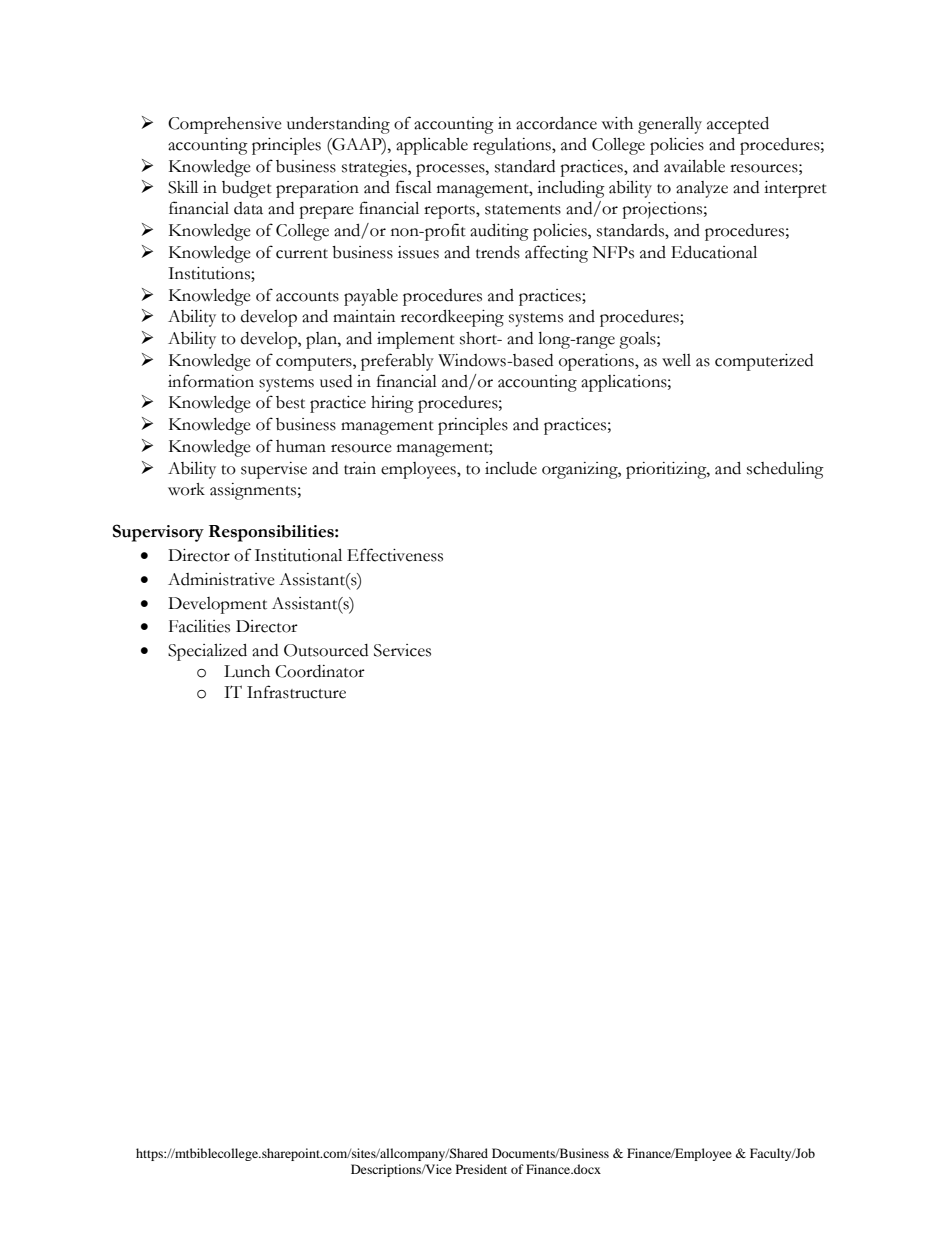 This screenshot has height=1233, width=952. I want to click on Lunch, so click(247, 671).
